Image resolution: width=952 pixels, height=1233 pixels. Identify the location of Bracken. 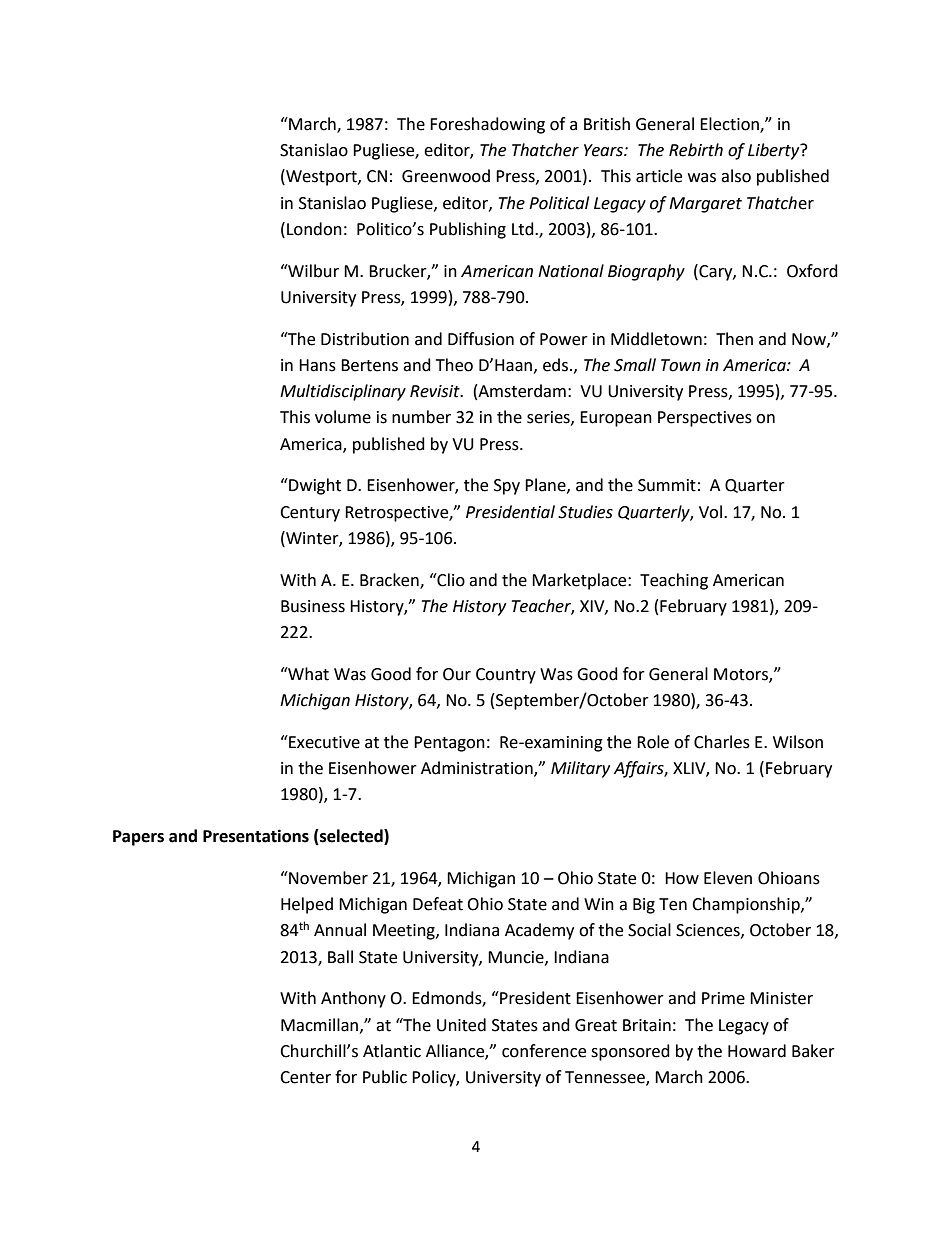
(390, 580).
